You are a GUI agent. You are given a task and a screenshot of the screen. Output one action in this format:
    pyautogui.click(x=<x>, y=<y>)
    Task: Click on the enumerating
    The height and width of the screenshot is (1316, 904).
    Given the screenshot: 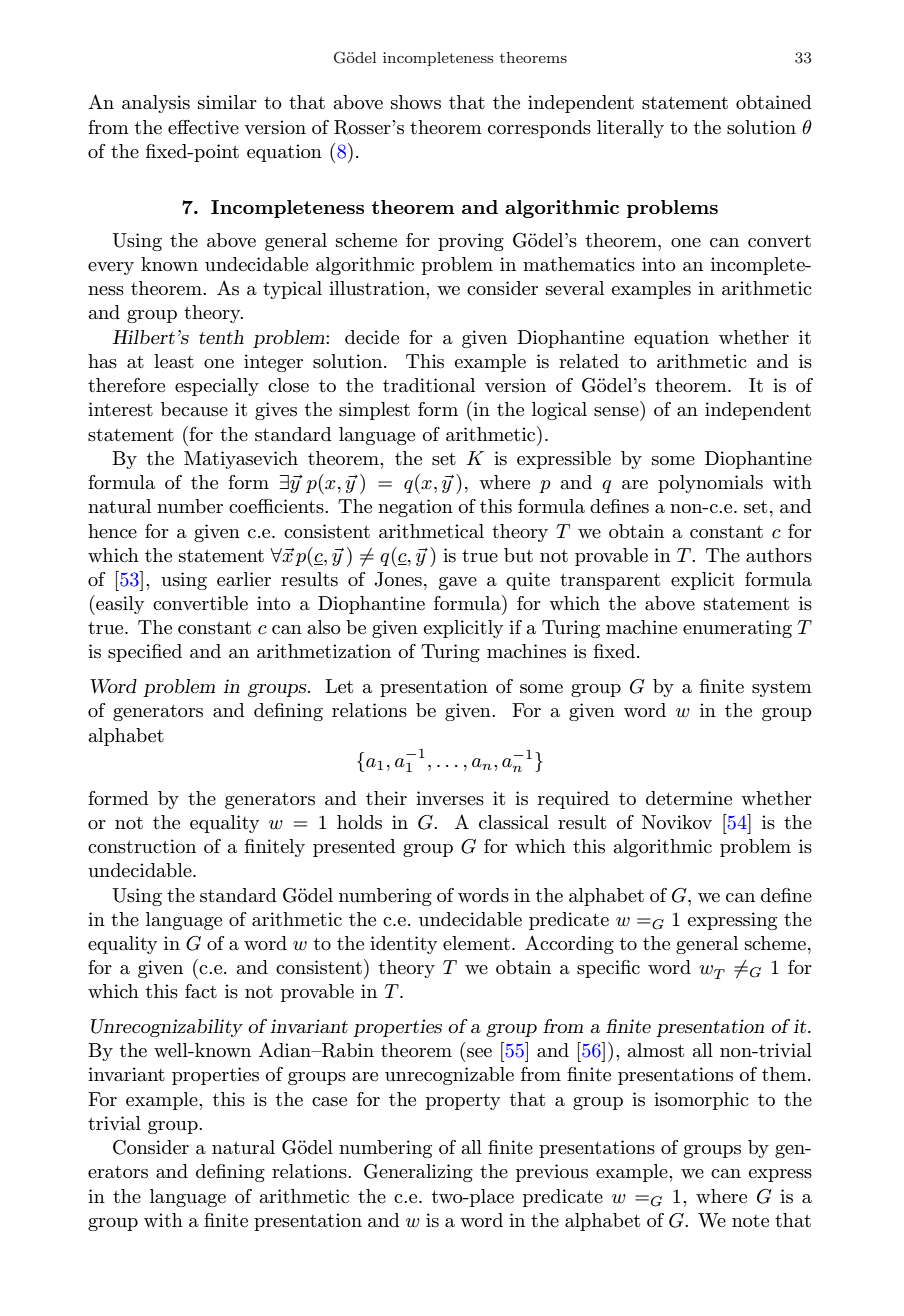 What is the action you would take?
    pyautogui.click(x=737, y=629)
